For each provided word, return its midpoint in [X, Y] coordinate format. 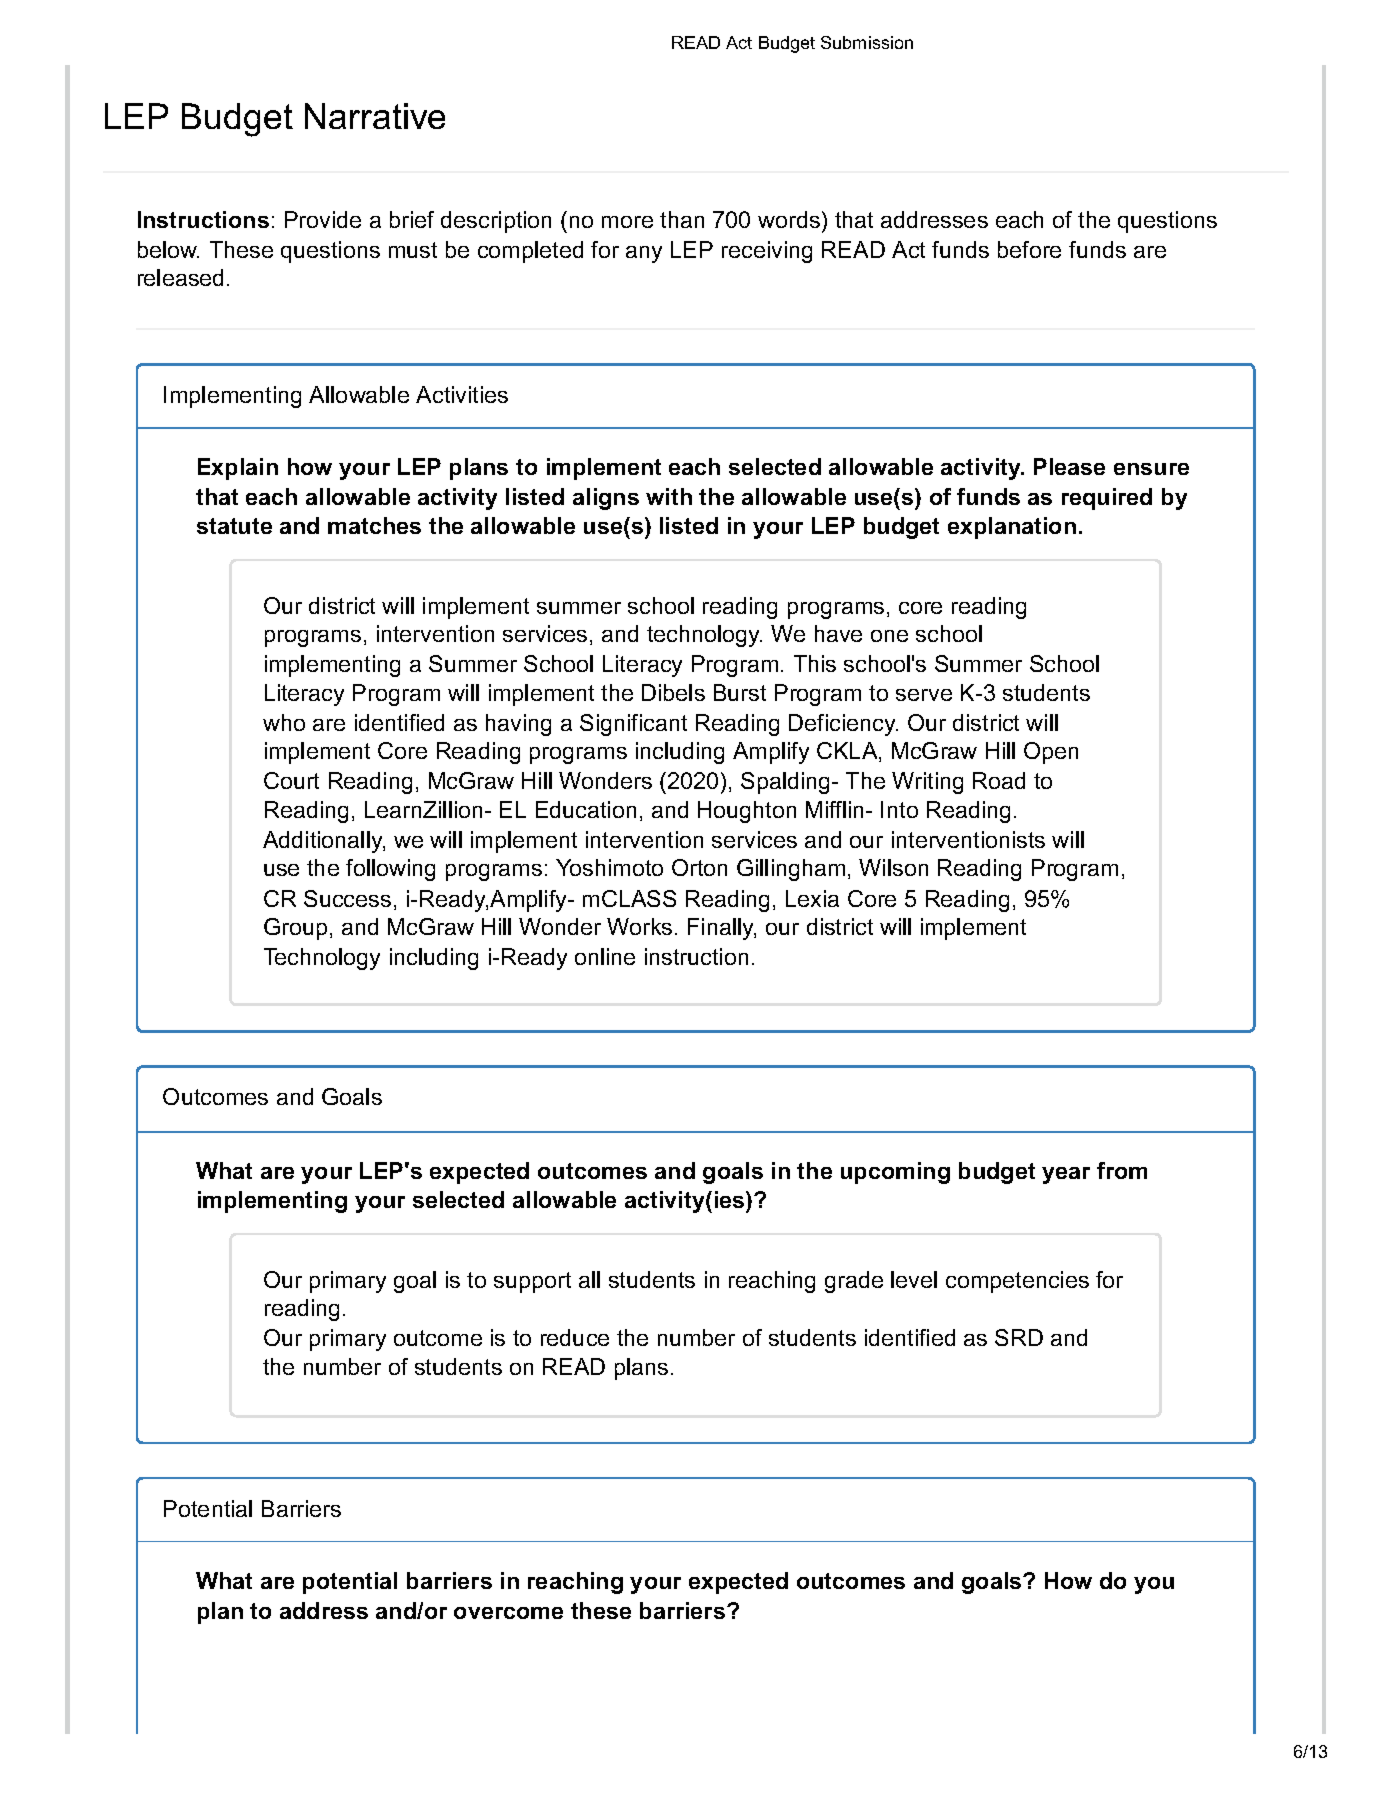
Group [295, 929]
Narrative [375, 116]
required [1107, 499]
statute [234, 526]
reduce [575, 1337]
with [669, 496]
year [1066, 1175]
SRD [1019, 1337]
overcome [508, 1613]
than [682, 219]
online [605, 956]
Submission [867, 42]
